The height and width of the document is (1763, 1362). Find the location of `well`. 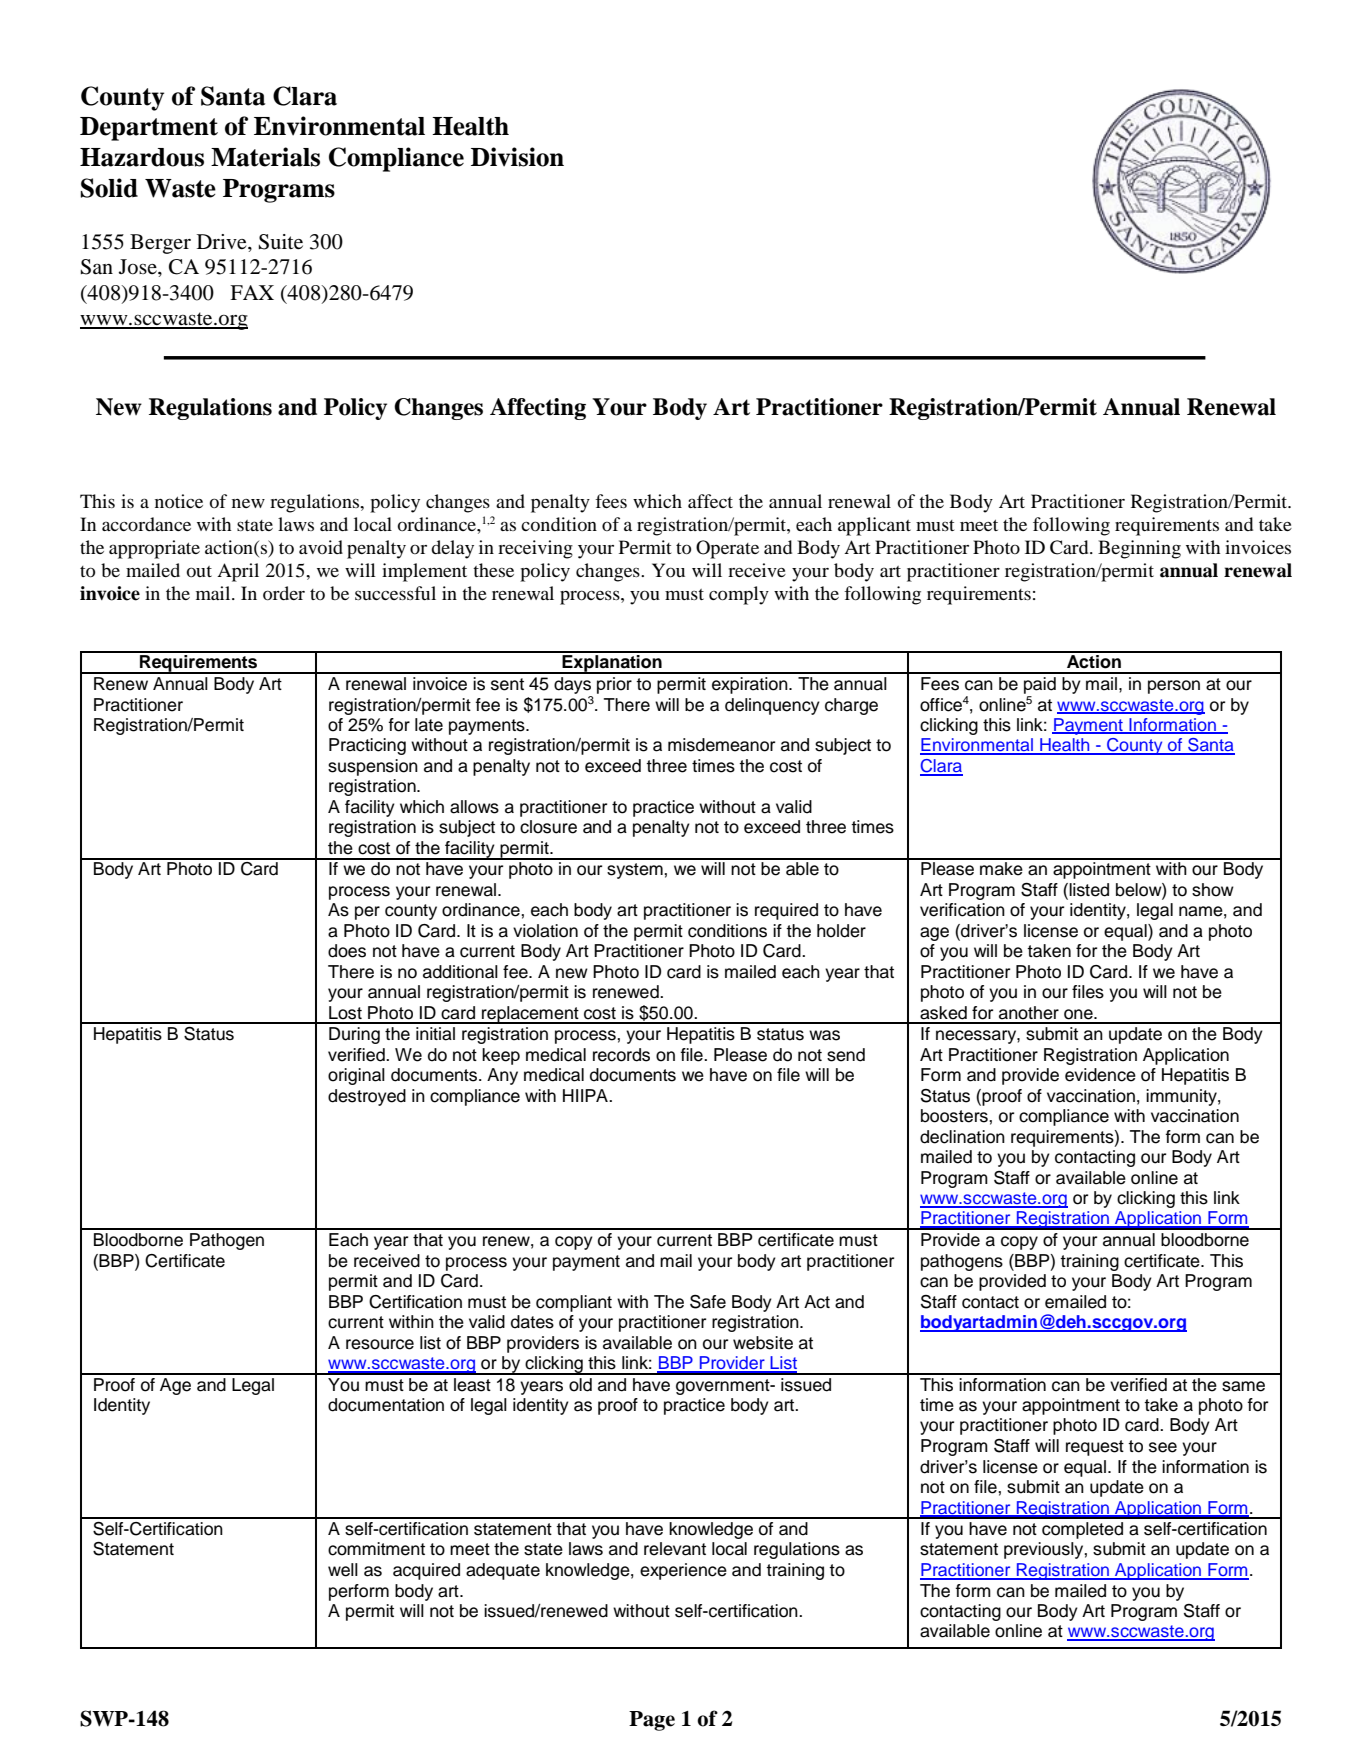

well is located at coordinates (343, 1570).
